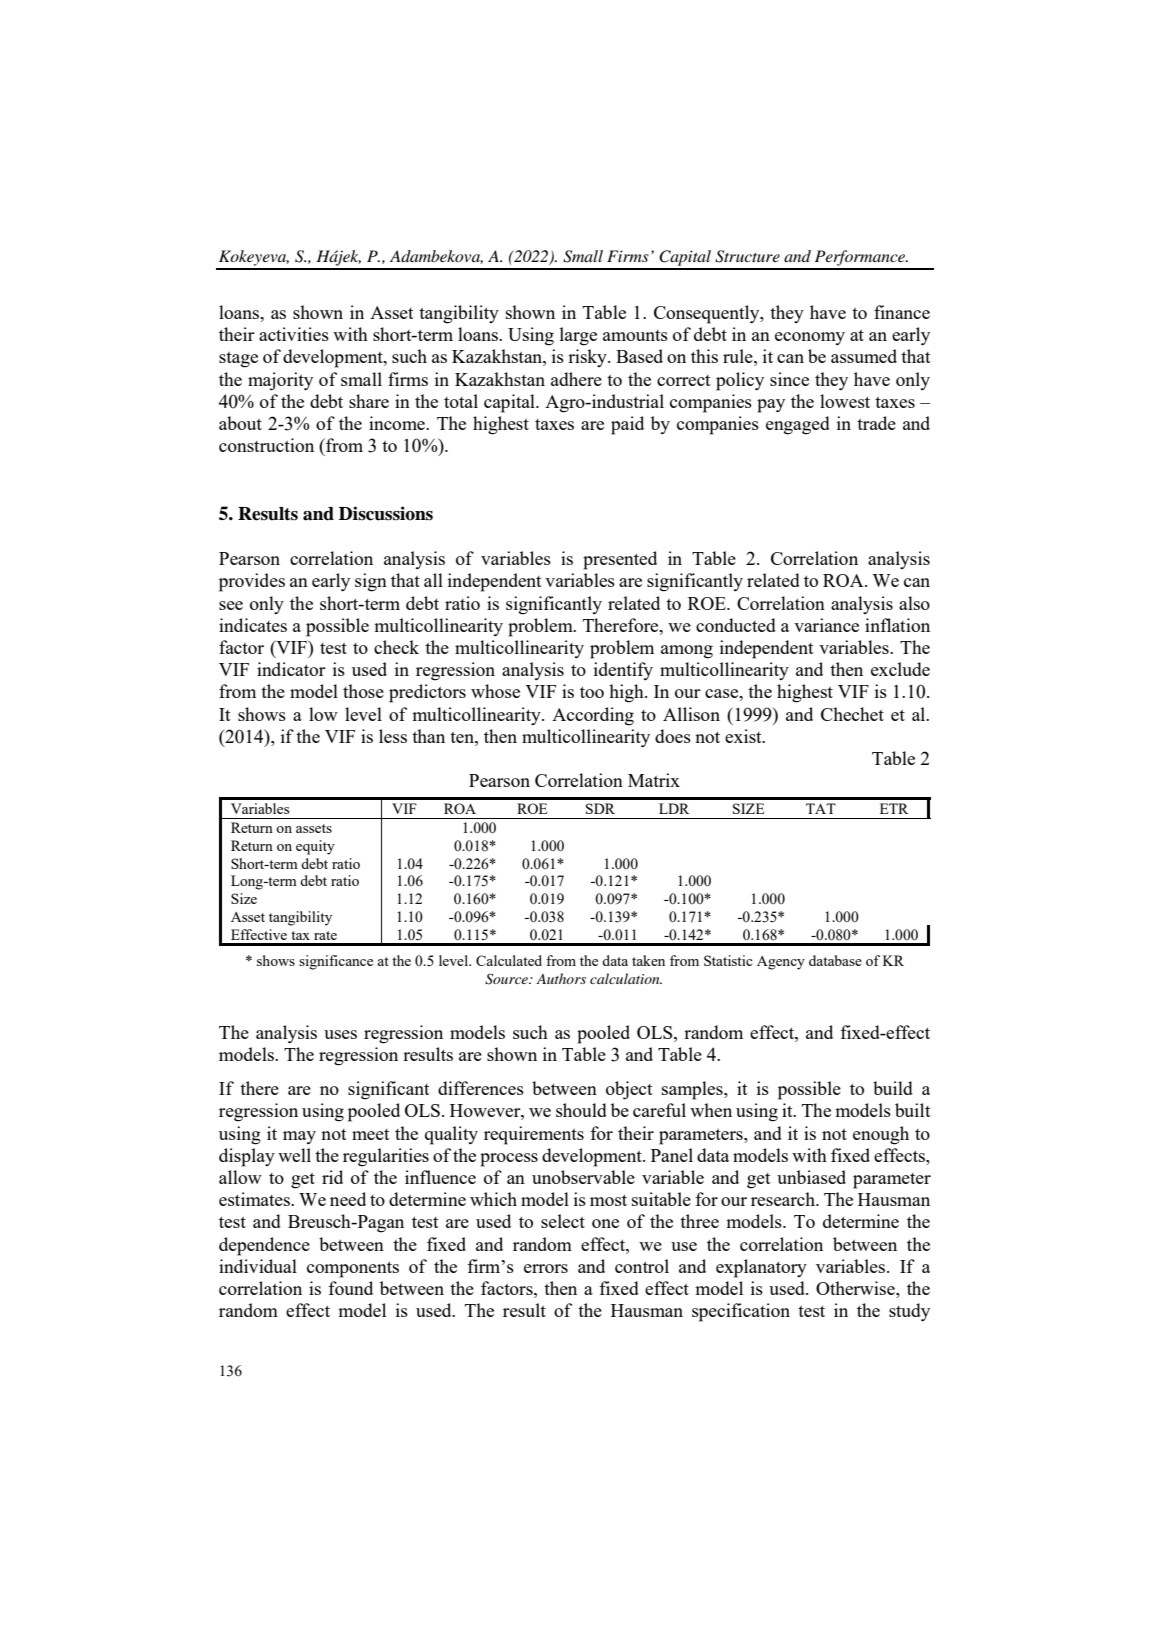 The width and height of the document is (1149, 1626). Describe the element at coordinates (350, 1288) in the document. I see `found` at that location.
